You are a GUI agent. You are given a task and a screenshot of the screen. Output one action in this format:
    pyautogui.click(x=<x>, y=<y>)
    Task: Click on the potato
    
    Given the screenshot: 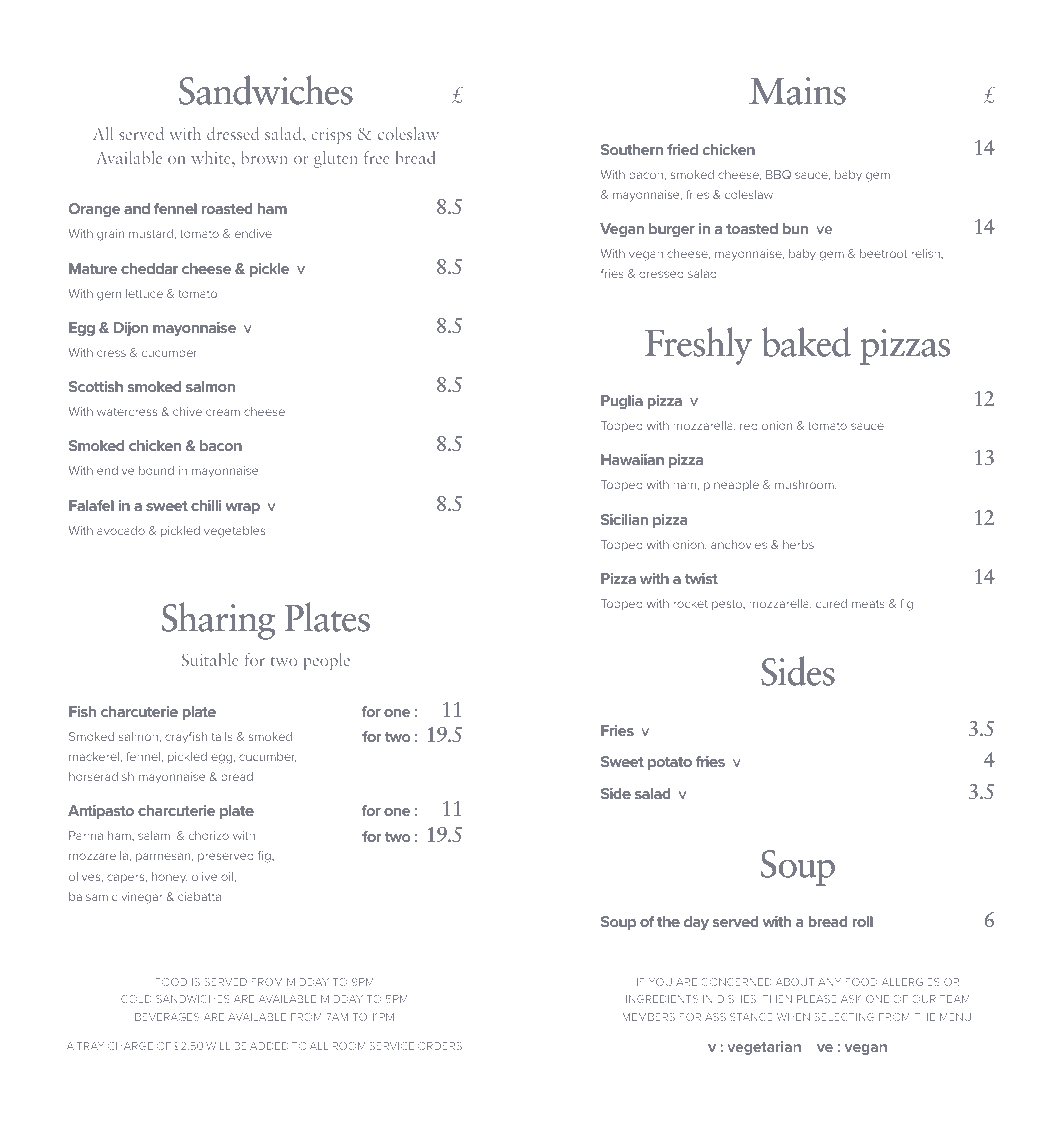 What is the action you would take?
    pyautogui.click(x=670, y=763)
